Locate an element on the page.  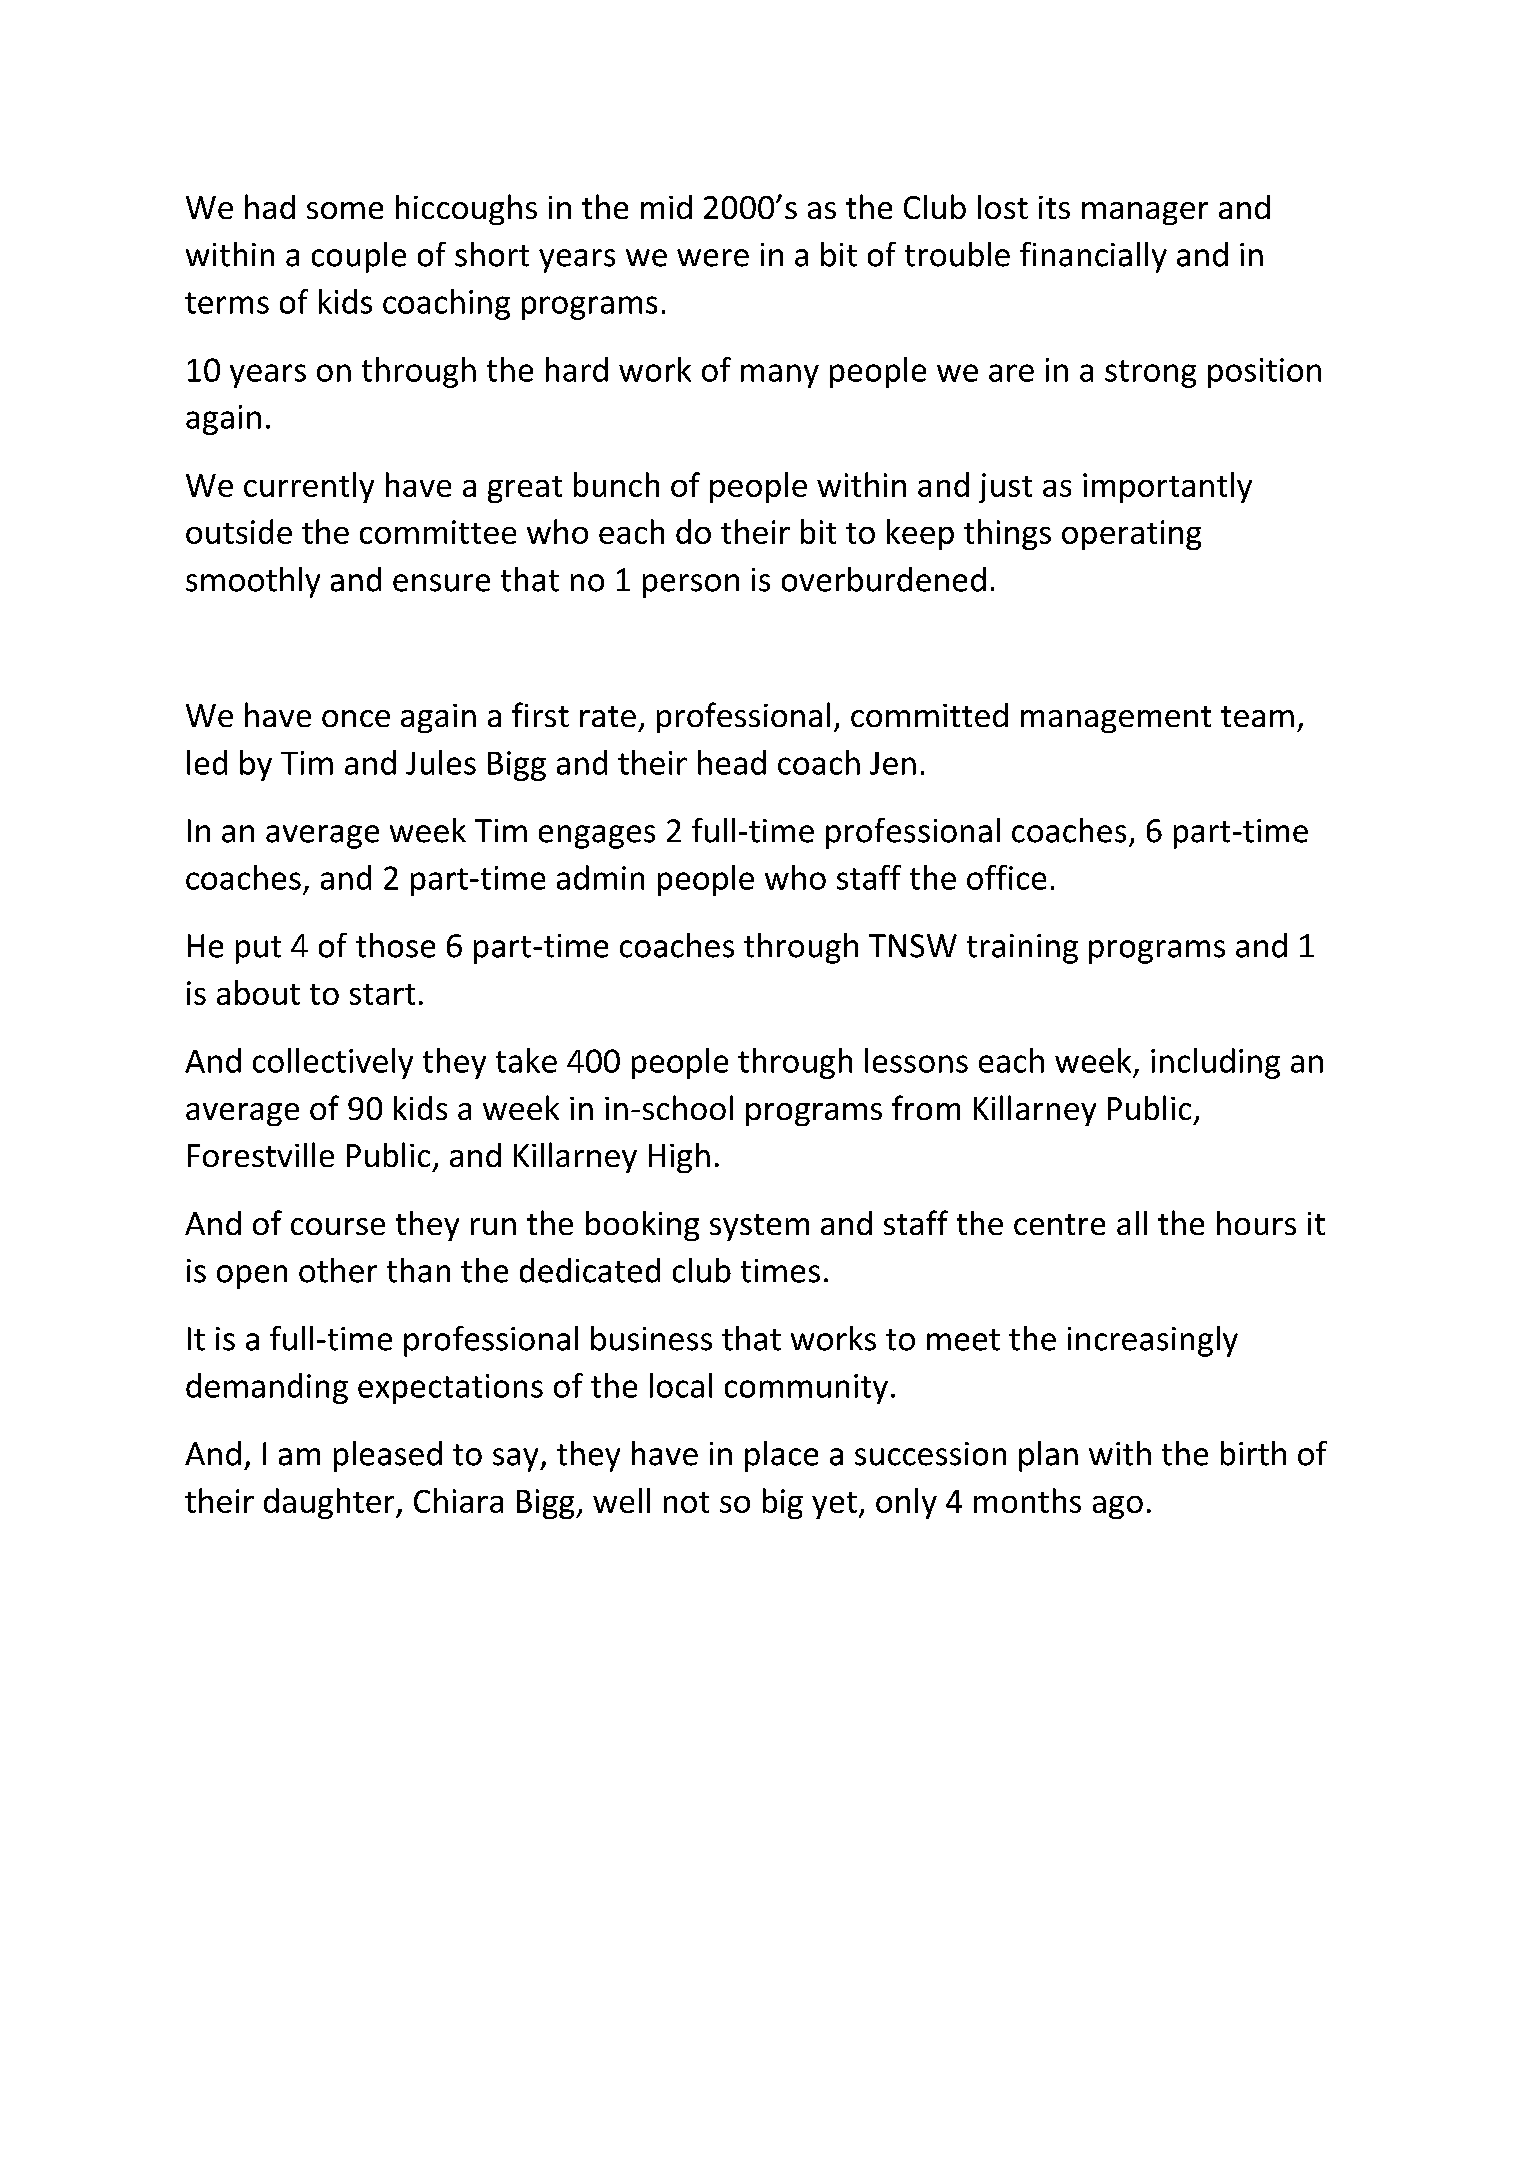
couple is located at coordinates (359, 257).
